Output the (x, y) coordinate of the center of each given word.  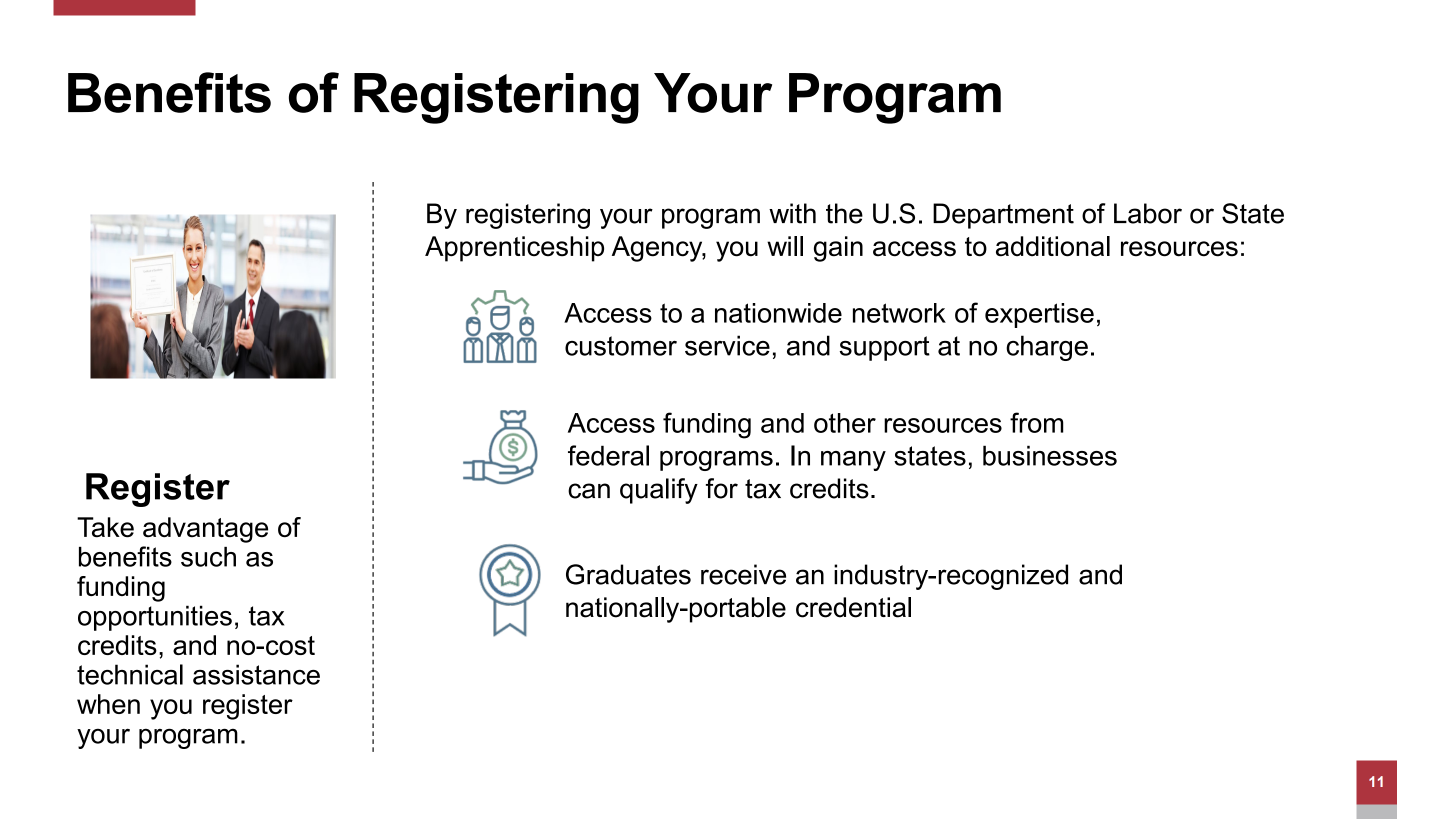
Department (1003, 216)
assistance (256, 674)
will (785, 246)
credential (853, 607)
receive (743, 574)
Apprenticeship (514, 249)
